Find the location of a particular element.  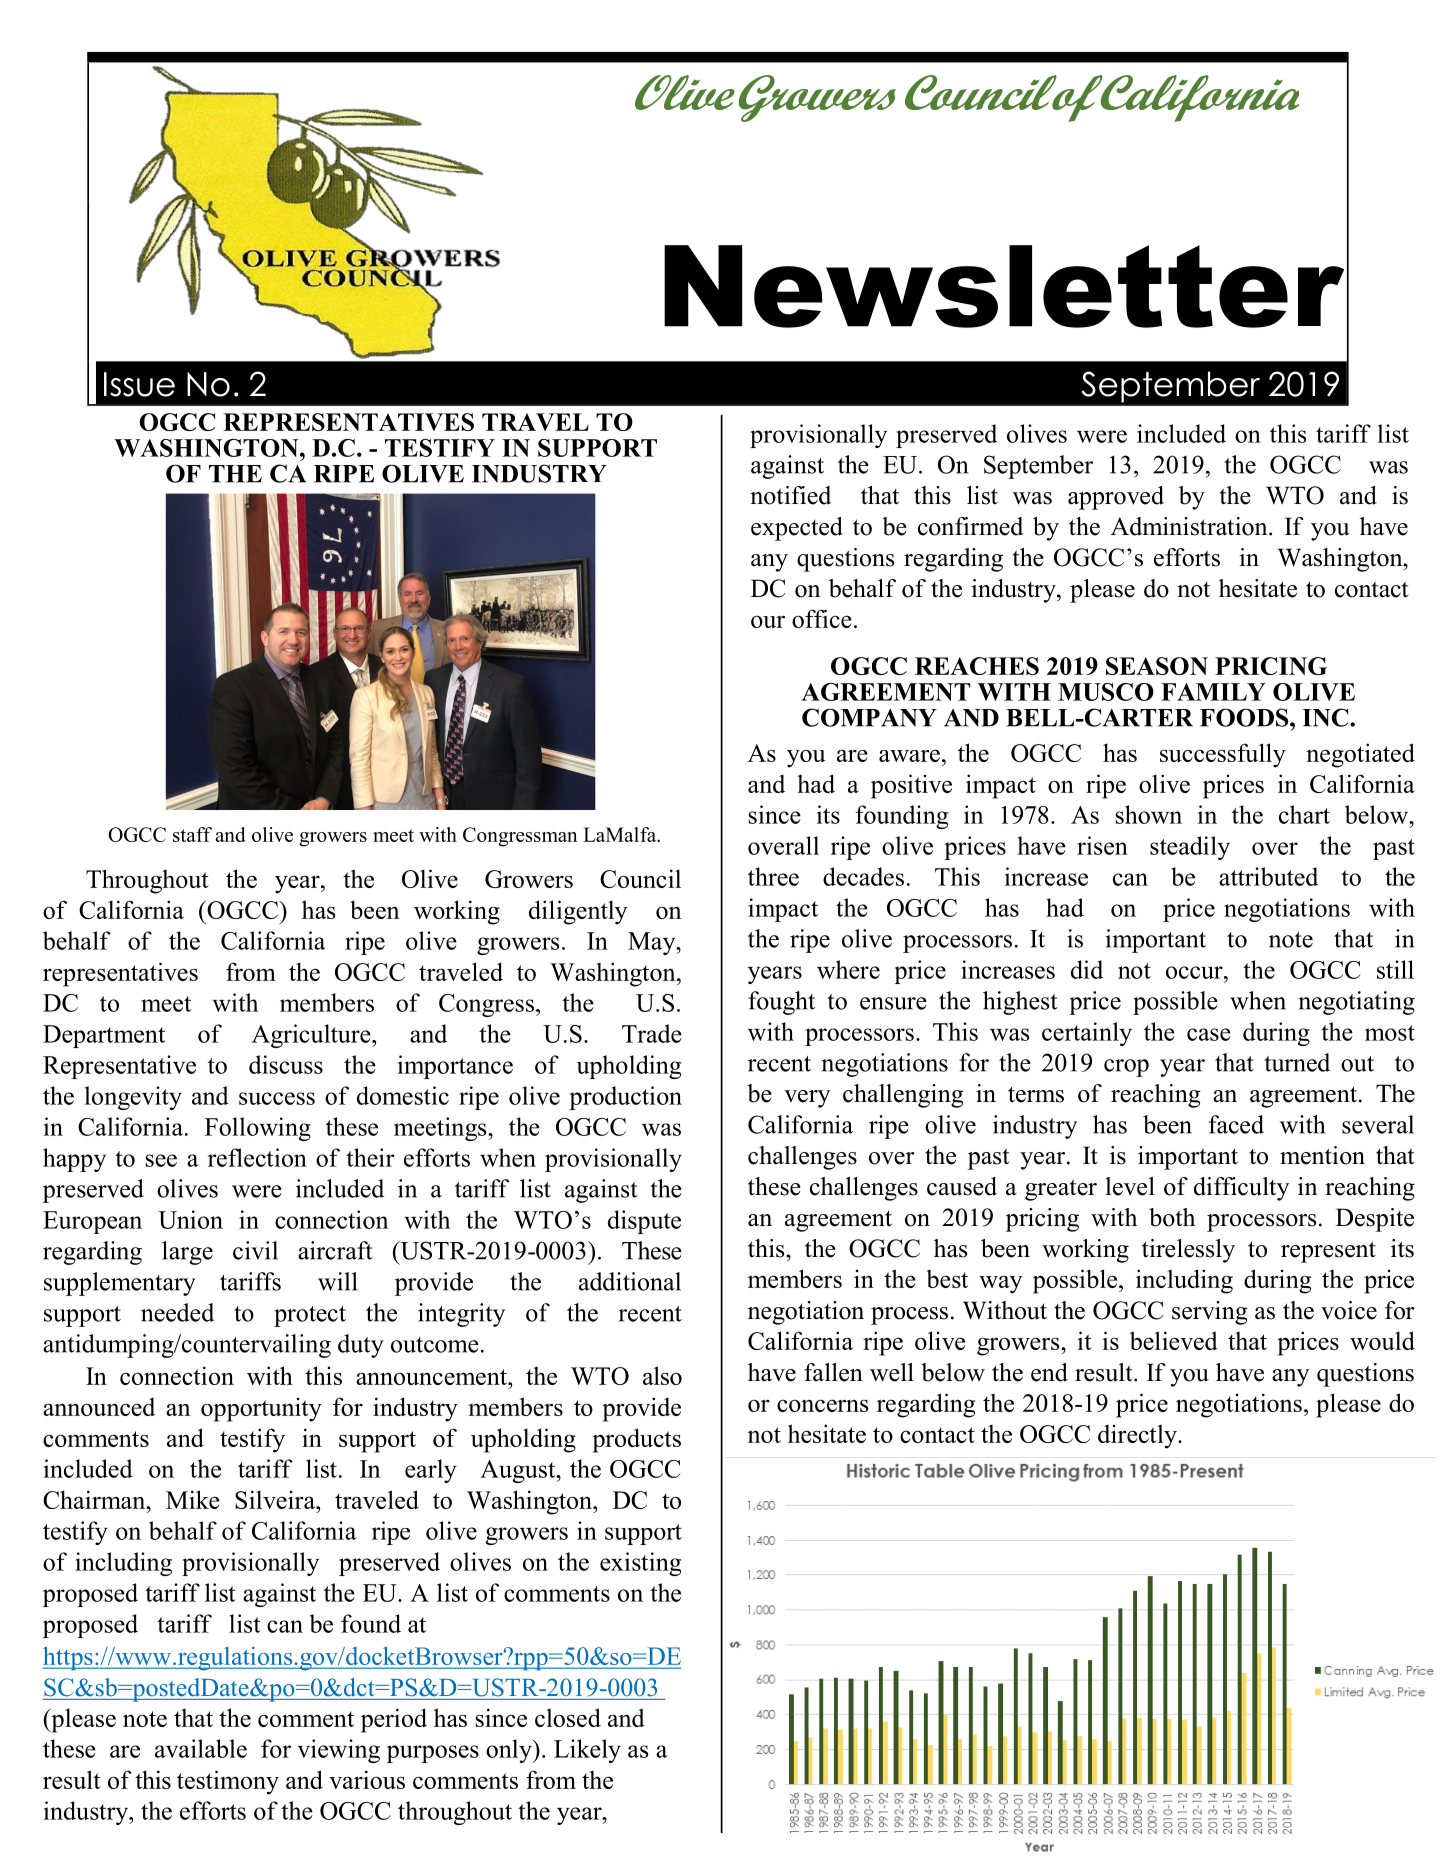

Newsletter is located at coordinates (1004, 286).
